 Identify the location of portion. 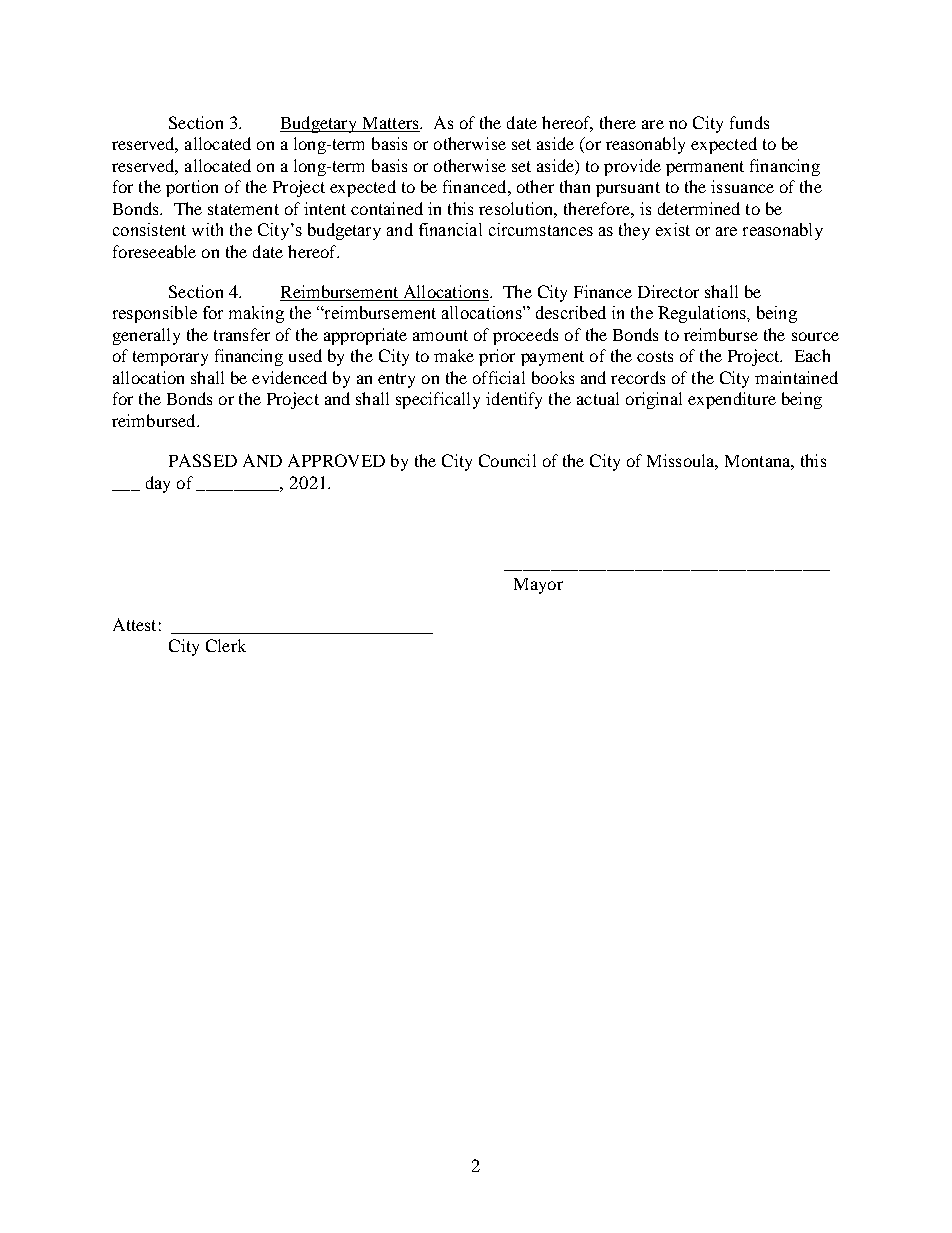
(192, 188).
